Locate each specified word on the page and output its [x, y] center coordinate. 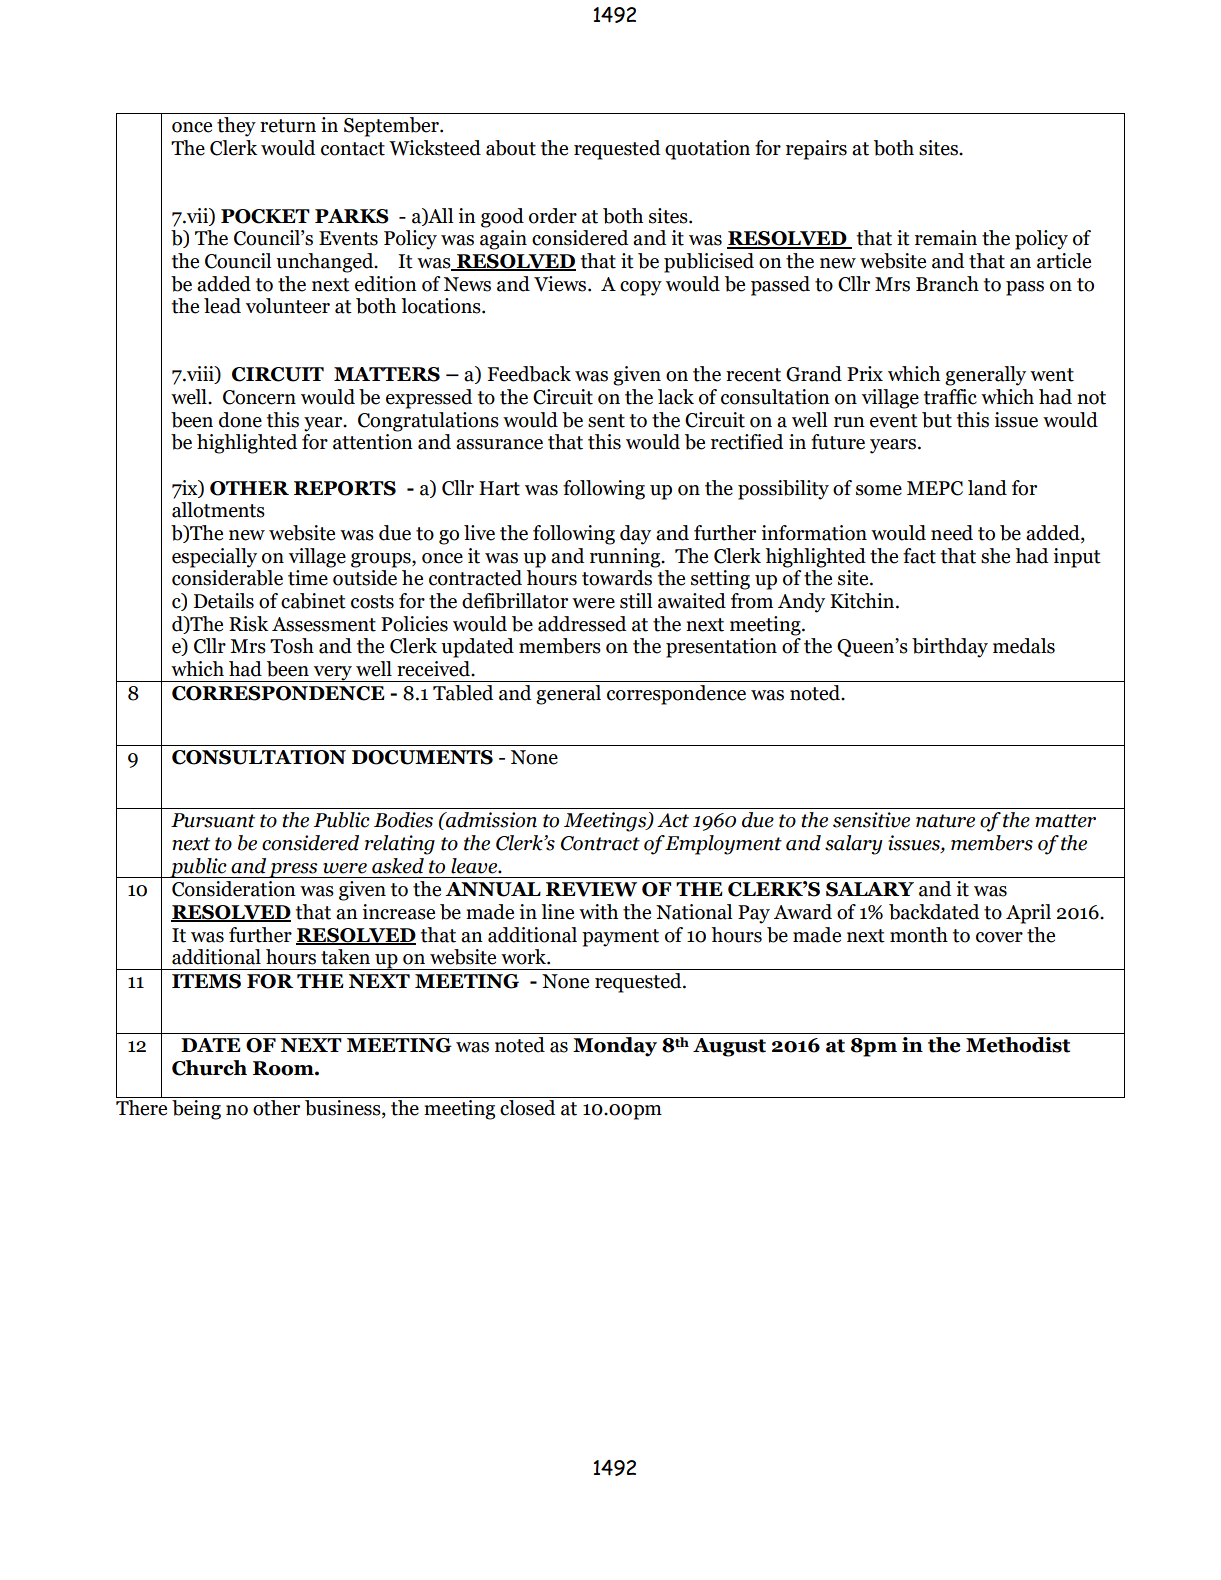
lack [676, 397]
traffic [950, 397]
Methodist [1018, 1045]
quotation [707, 150]
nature [945, 821]
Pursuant [213, 820]
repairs [816, 150]
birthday [950, 648]
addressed [582, 624]
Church [209, 1068]
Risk [248, 624]
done [240, 420]
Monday [615, 1047]
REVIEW [591, 889]
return [288, 126]
